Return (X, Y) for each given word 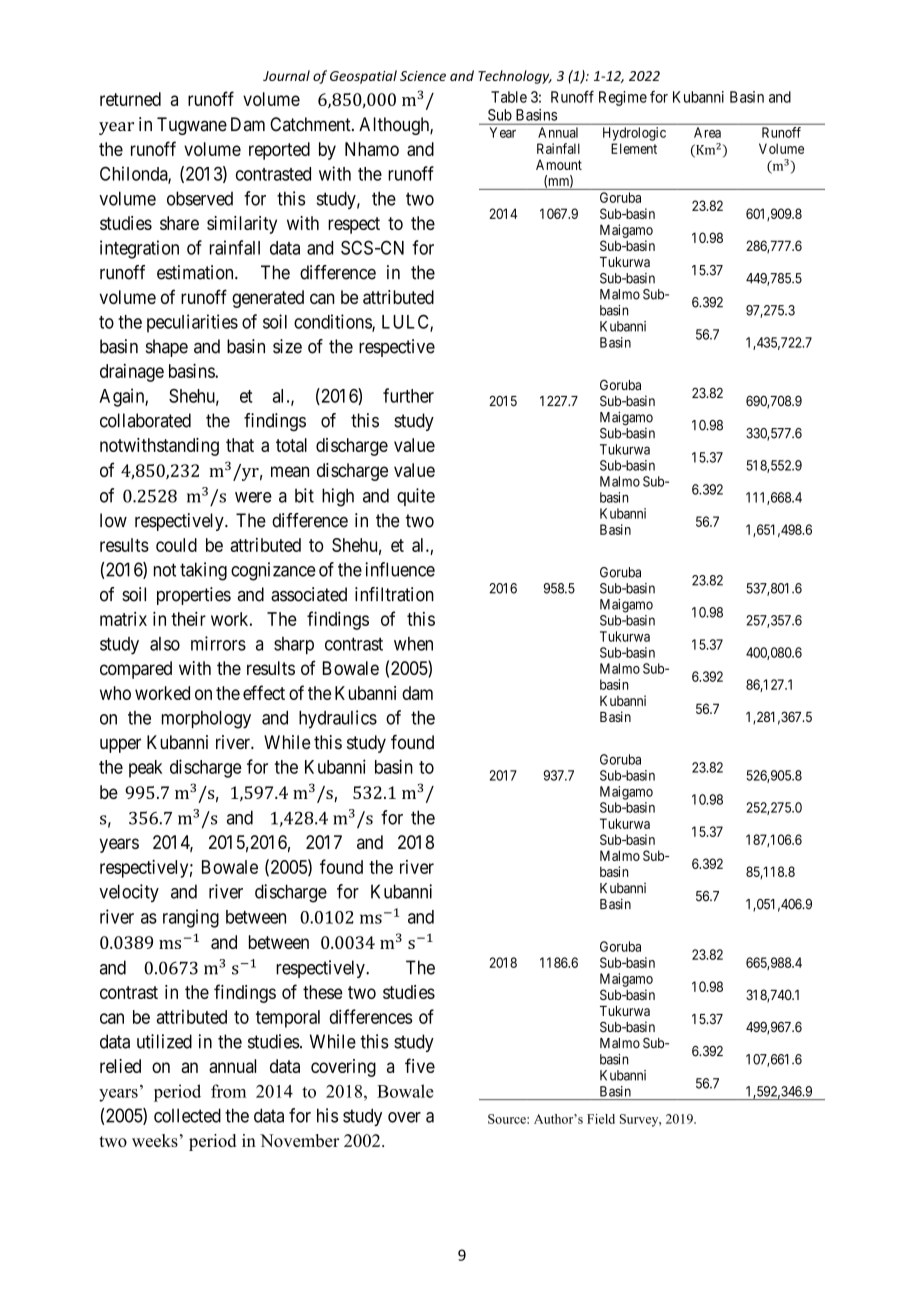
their (188, 619)
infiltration (394, 594)
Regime (623, 98)
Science (423, 76)
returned (130, 99)
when (413, 644)
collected (187, 1115)
